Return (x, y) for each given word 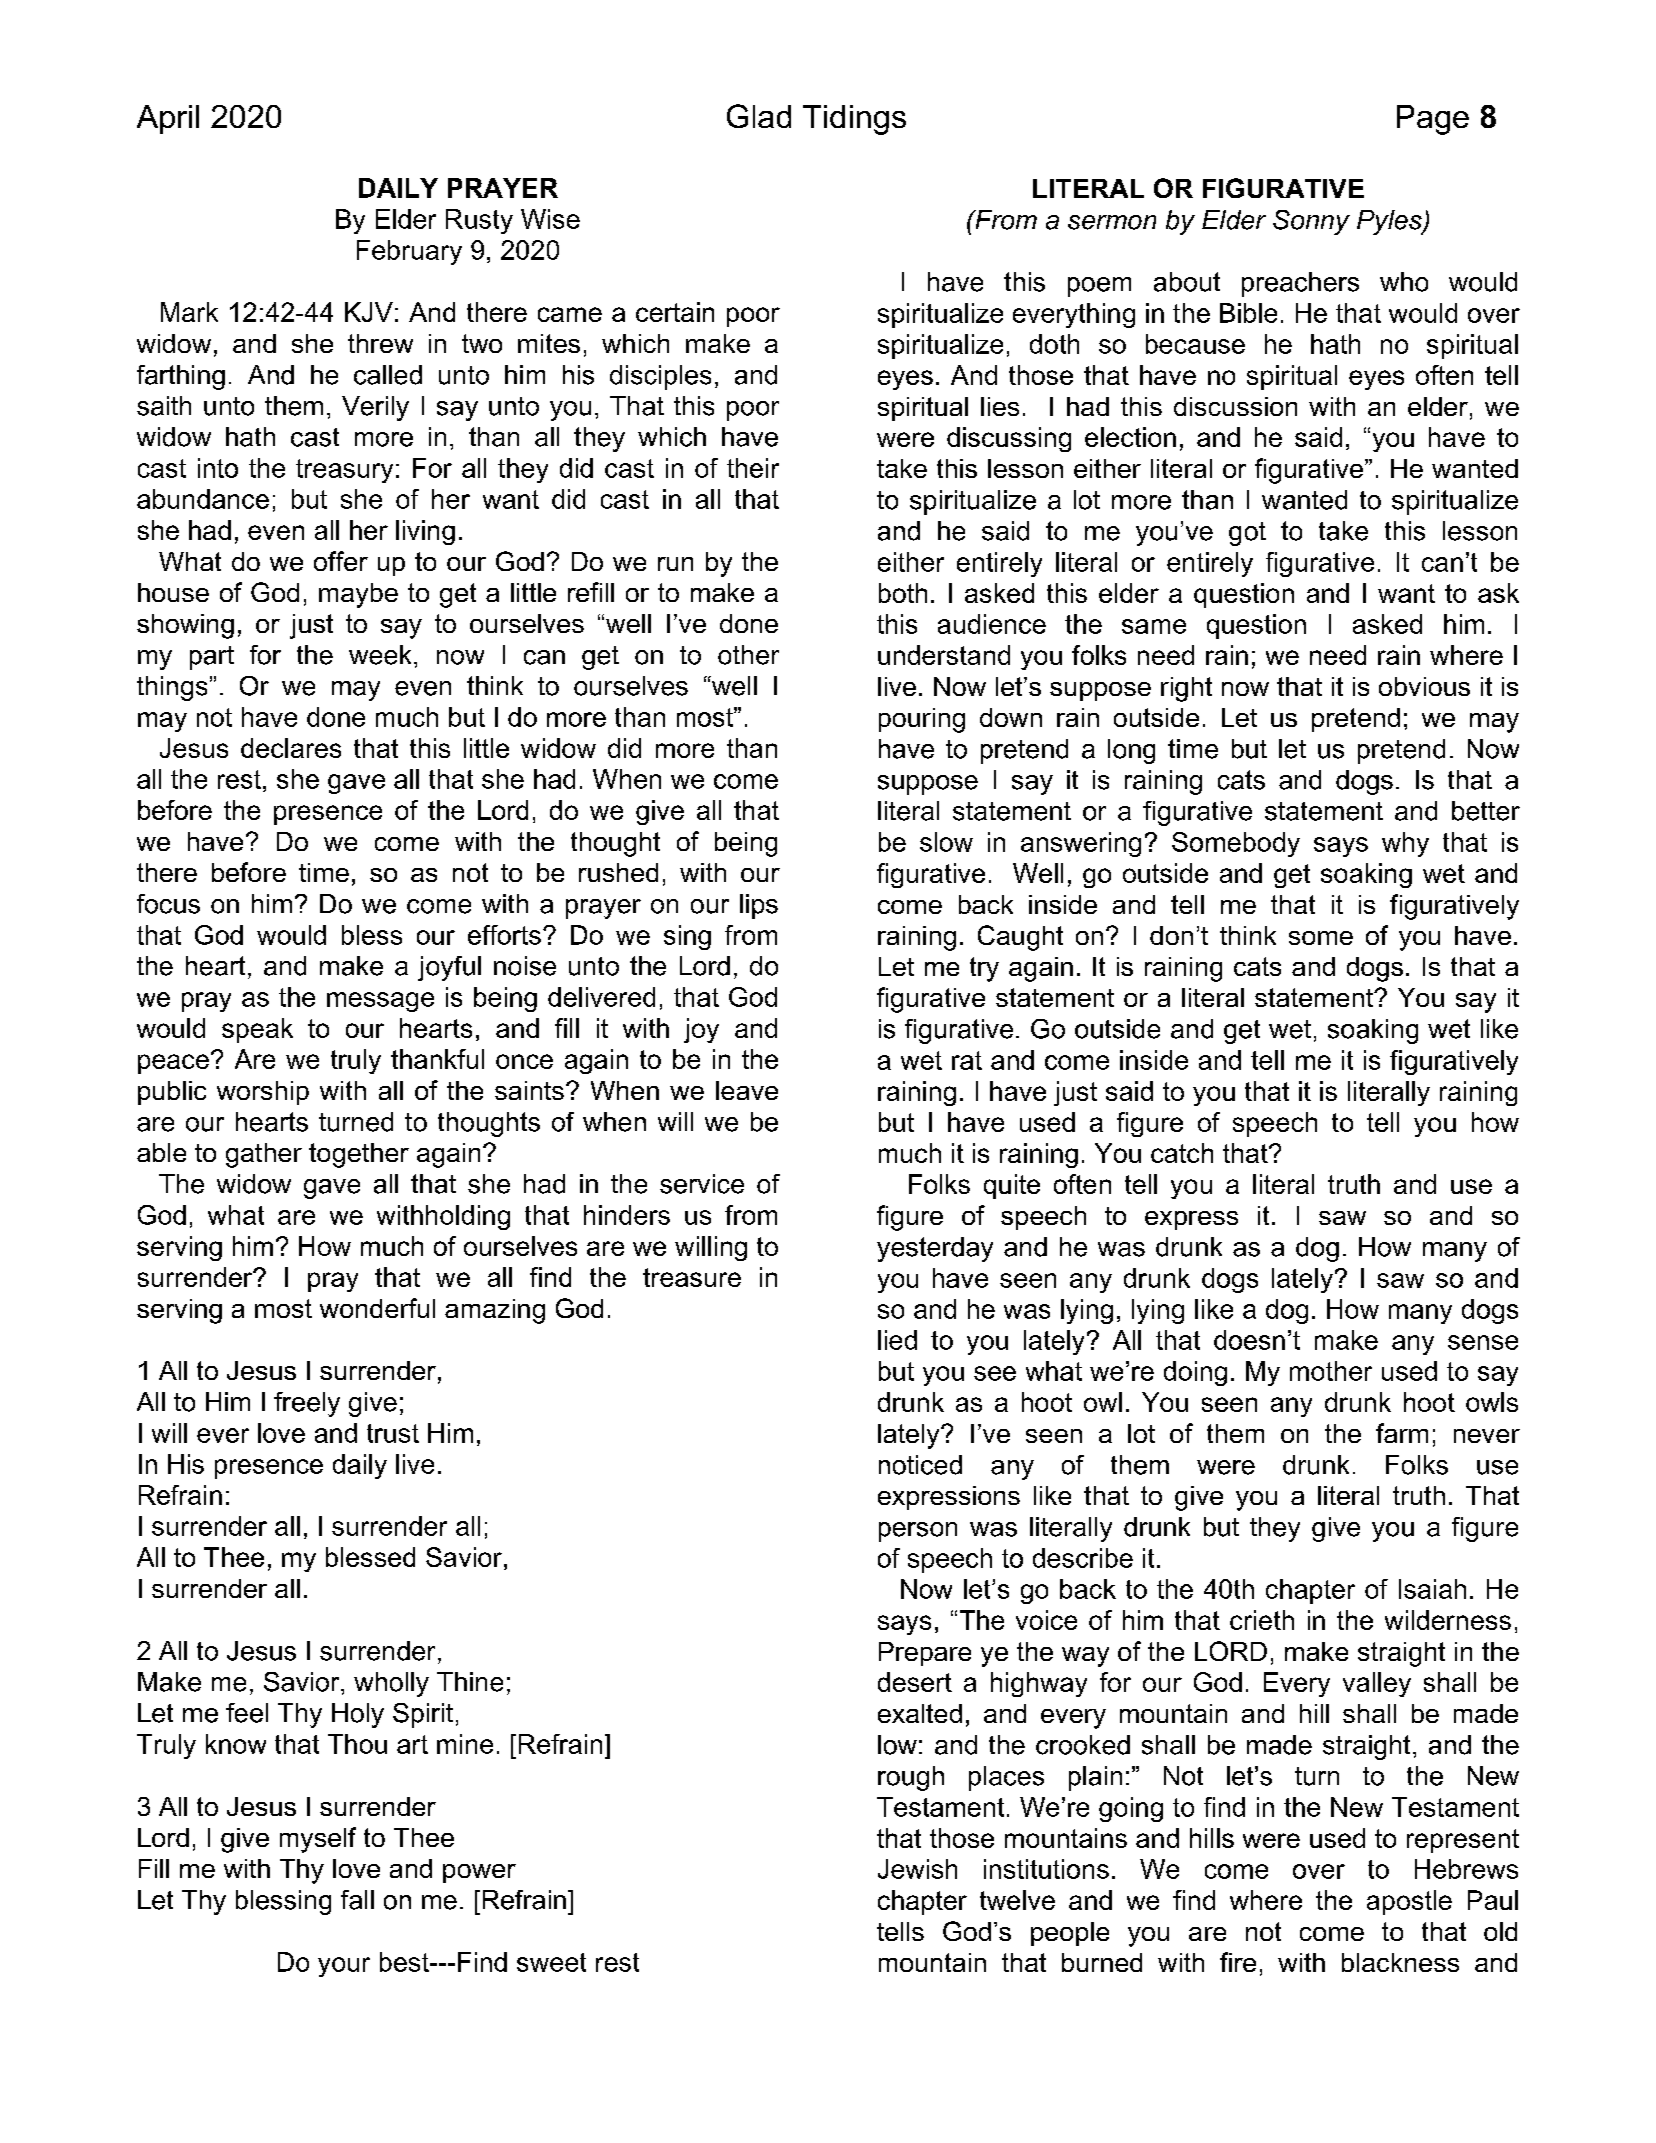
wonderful (377, 1308)
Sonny (1311, 222)
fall (357, 1900)
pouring (922, 720)
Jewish (917, 1869)
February (409, 252)
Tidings (854, 120)
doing (1195, 1373)
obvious (1424, 686)
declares (291, 748)
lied (897, 1340)
